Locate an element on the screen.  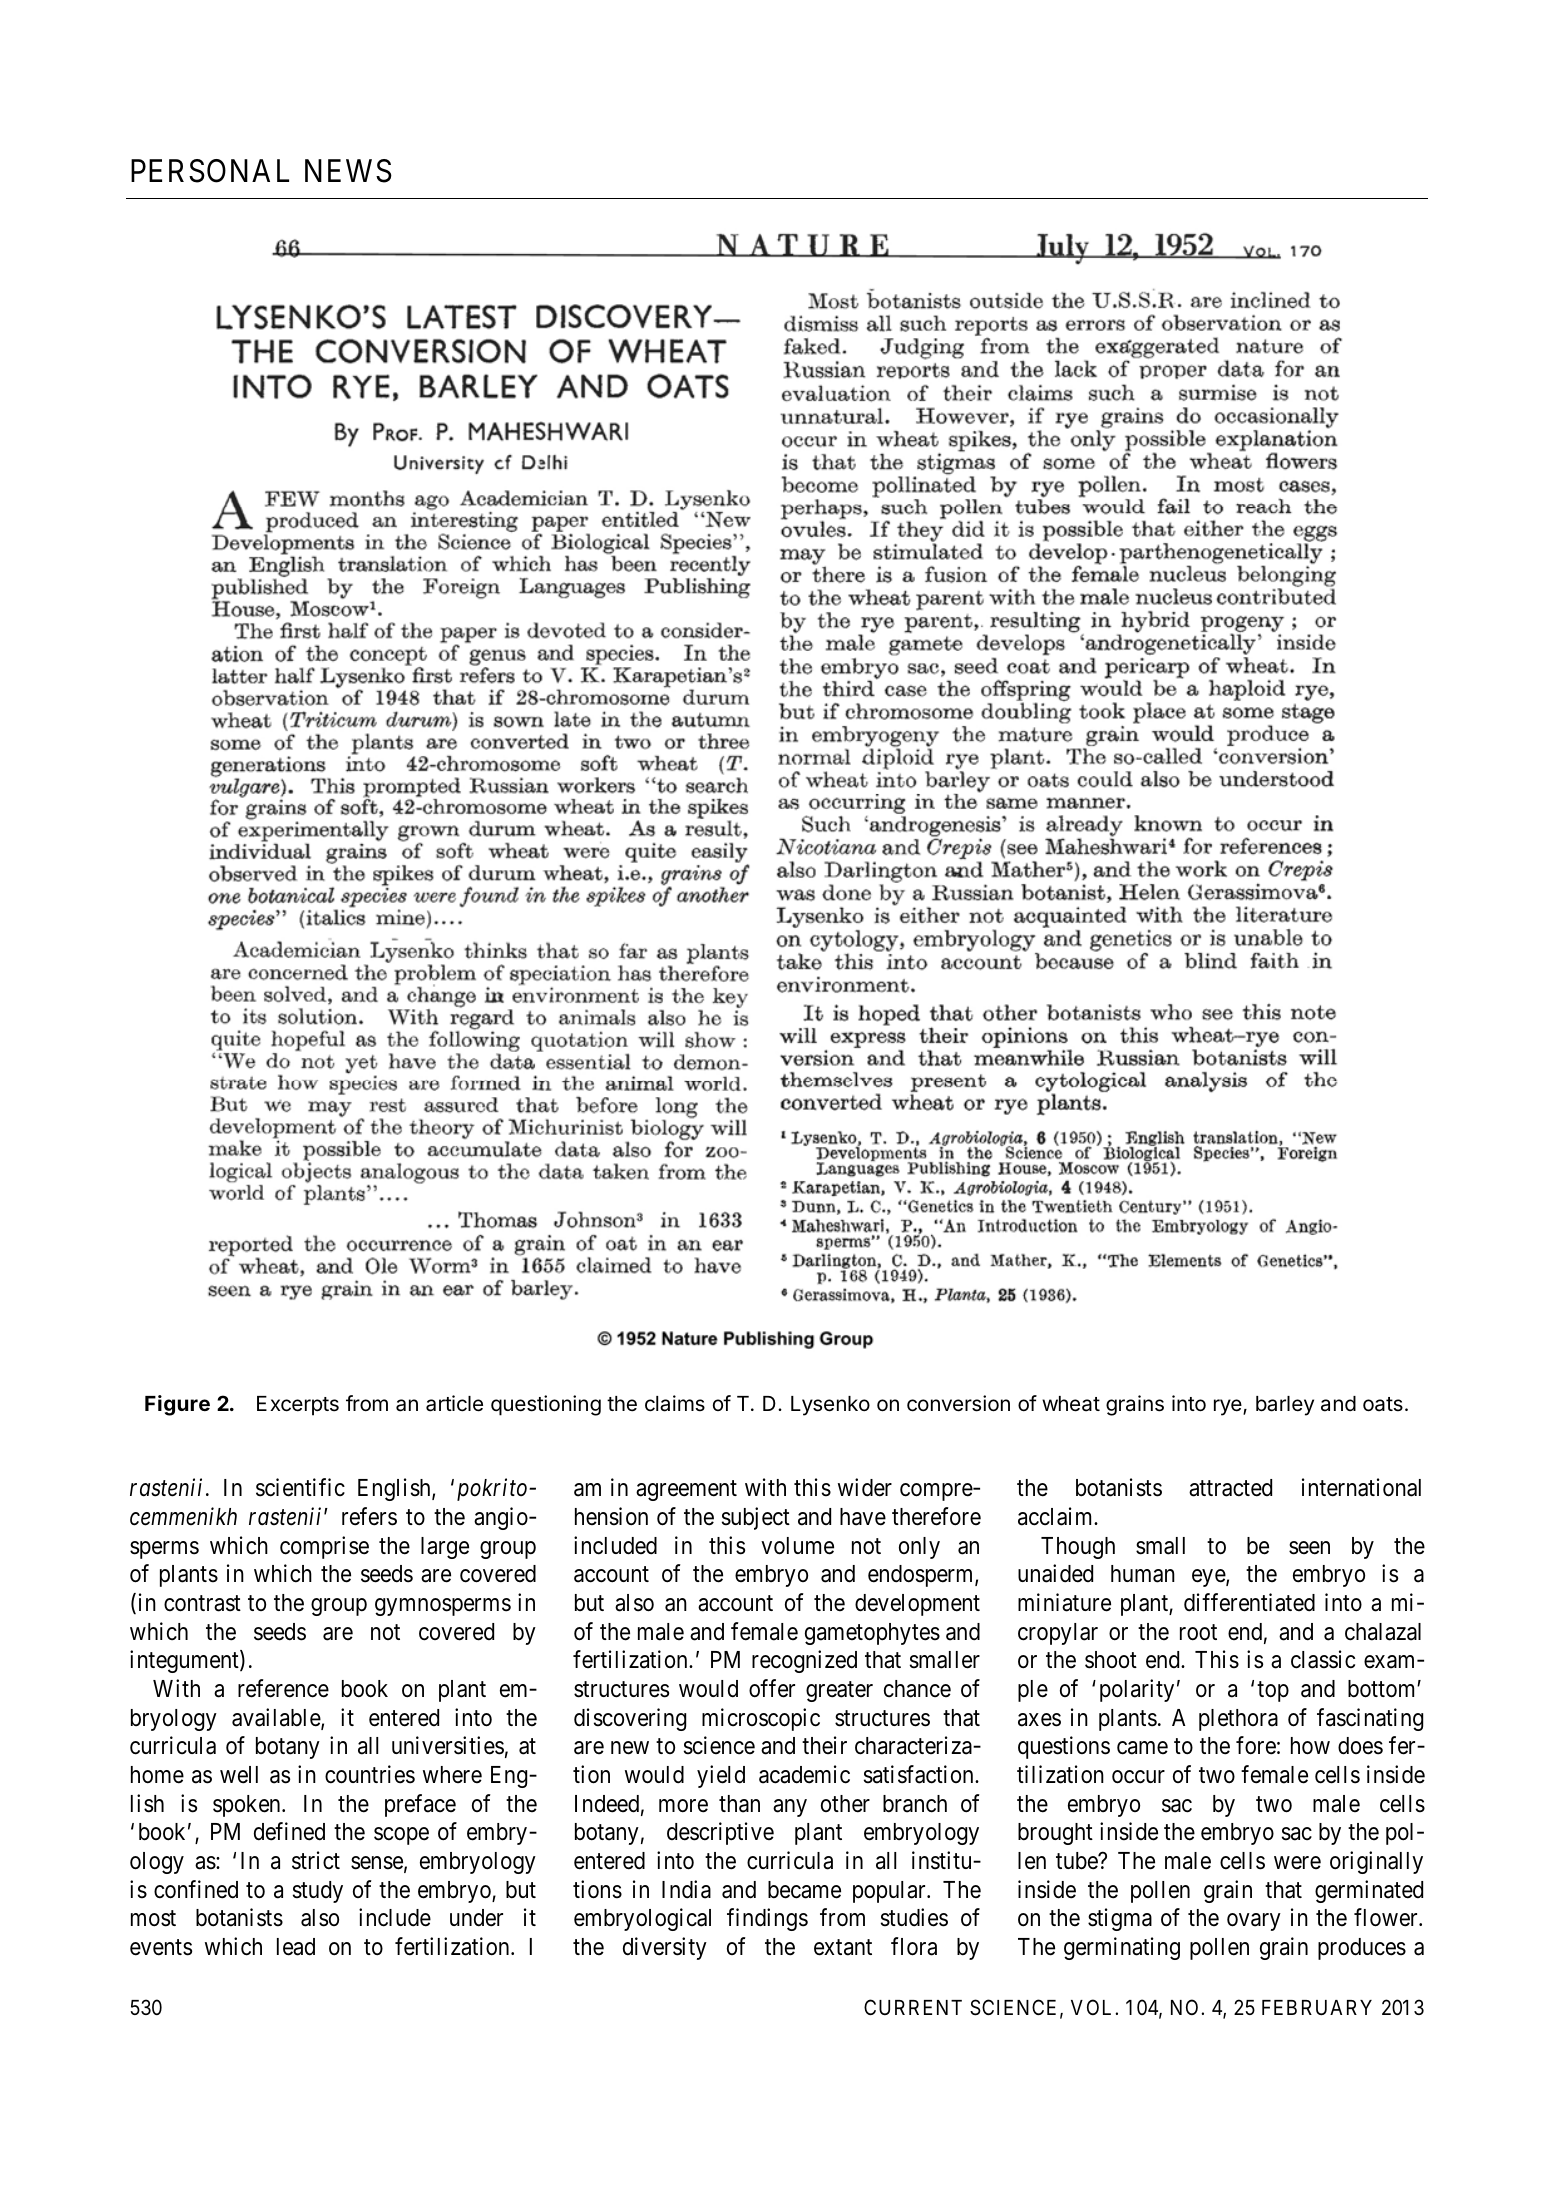
claims is located at coordinates (675, 1403).
